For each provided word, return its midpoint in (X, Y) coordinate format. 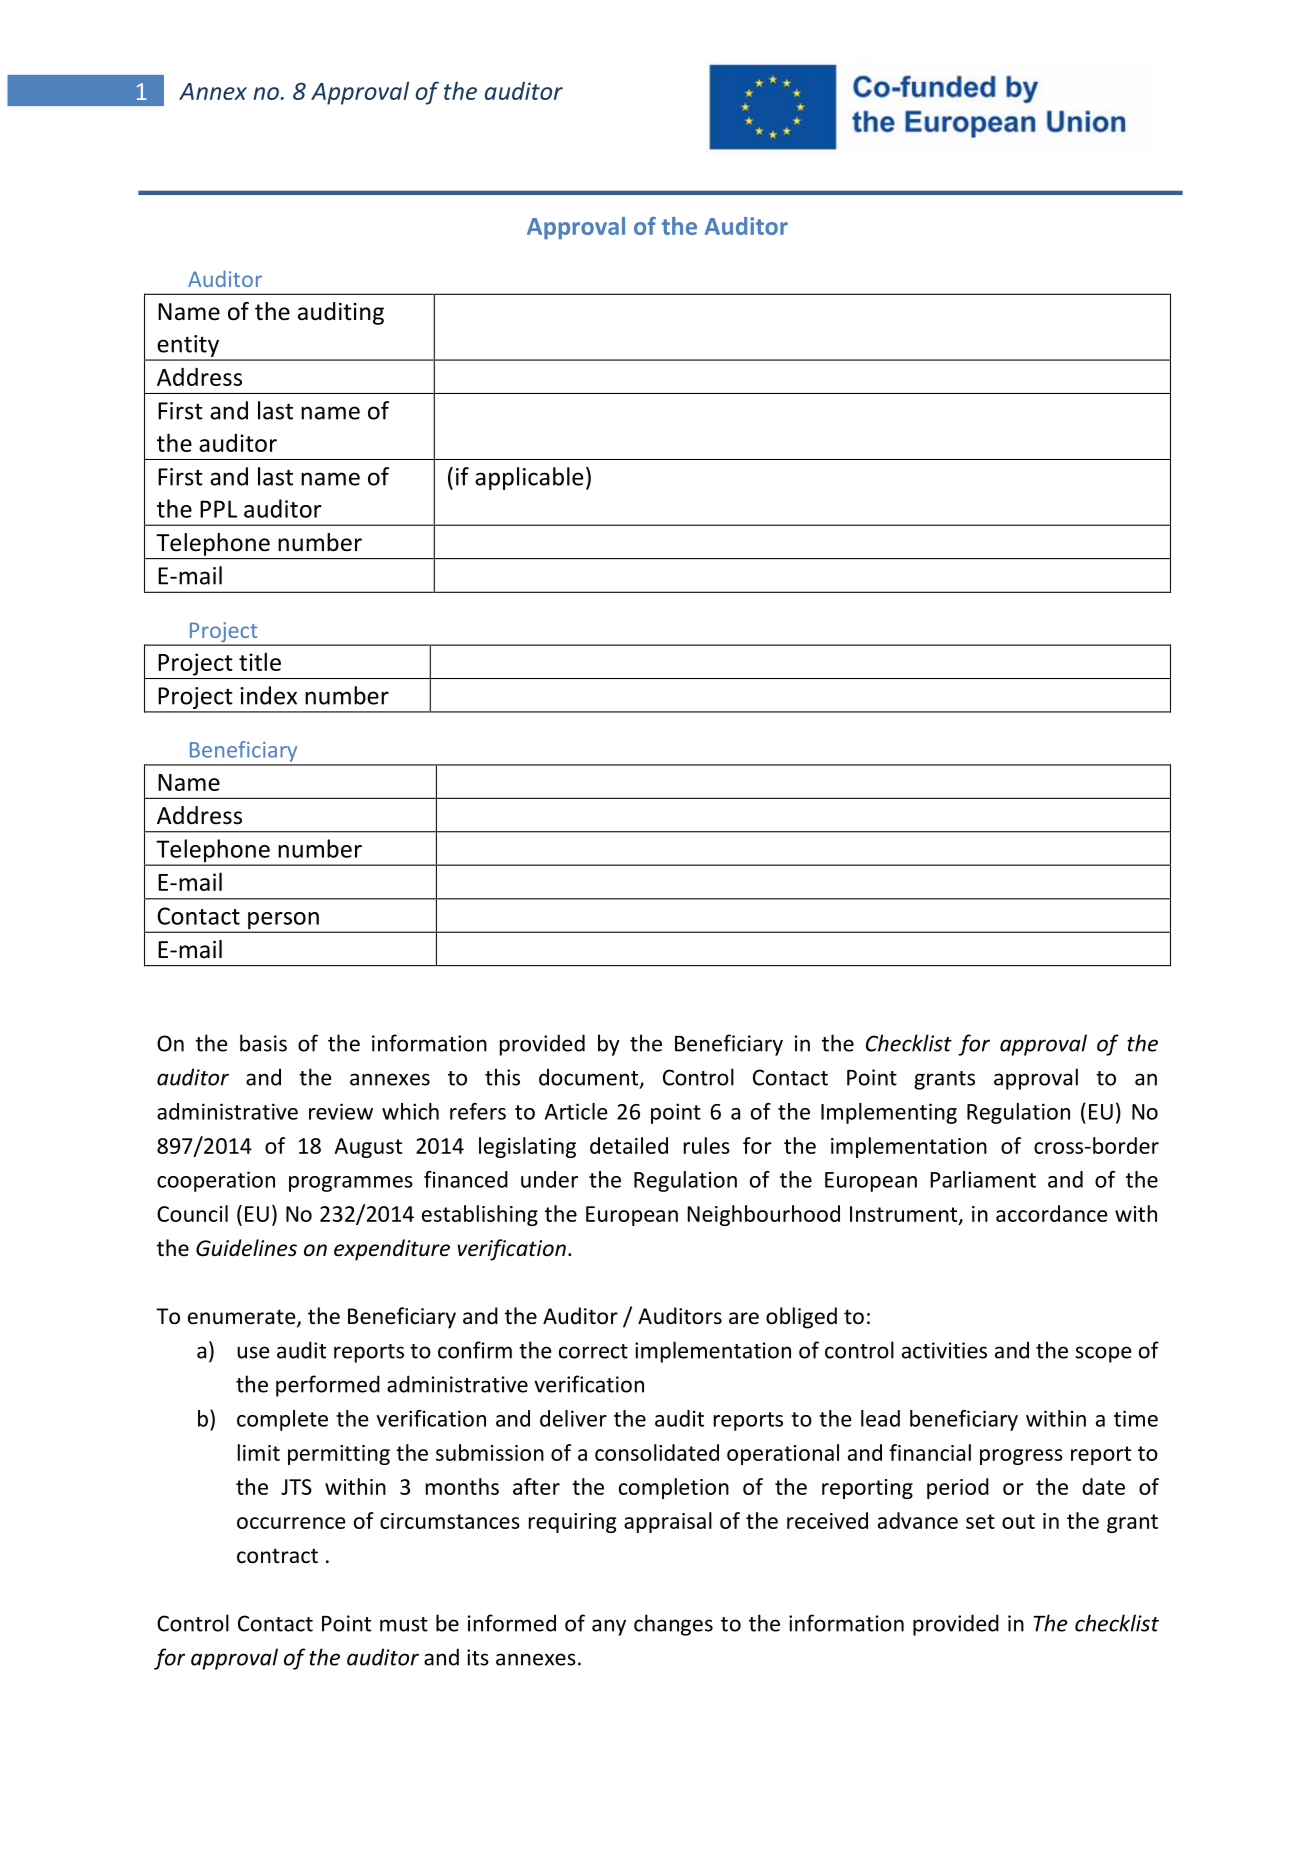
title (260, 661)
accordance (1052, 1213)
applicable (529, 478)
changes (673, 1625)
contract (277, 1556)
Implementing (889, 1113)
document (590, 1078)
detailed (629, 1145)
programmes (351, 1184)
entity (188, 347)
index (268, 695)
